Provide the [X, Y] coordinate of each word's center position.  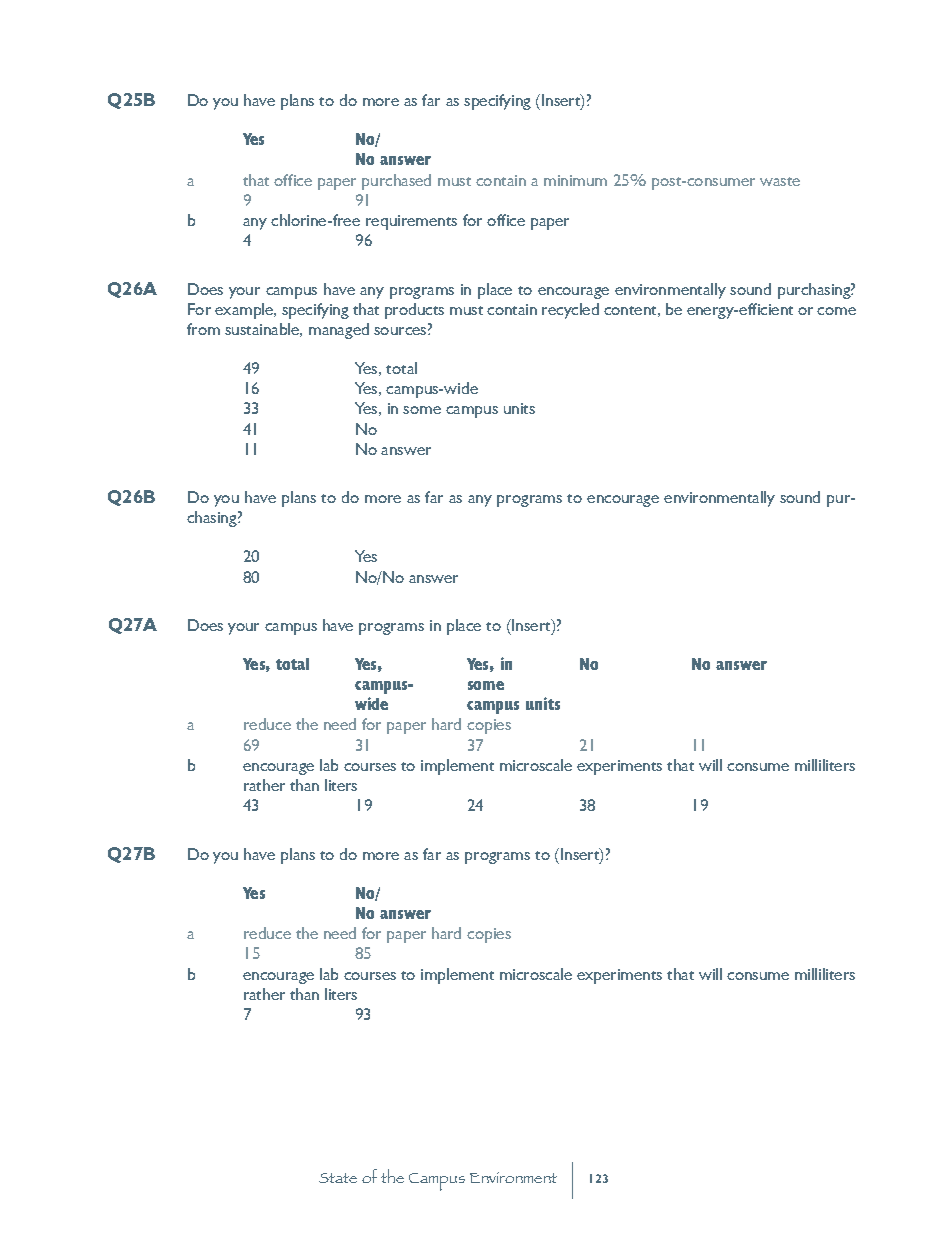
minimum [575, 180]
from [203, 329]
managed [339, 331]
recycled [570, 311]
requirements [411, 222]
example [245, 311]
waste [780, 181]
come [836, 311]
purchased [396, 182]
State [338, 1178]
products [414, 311]
